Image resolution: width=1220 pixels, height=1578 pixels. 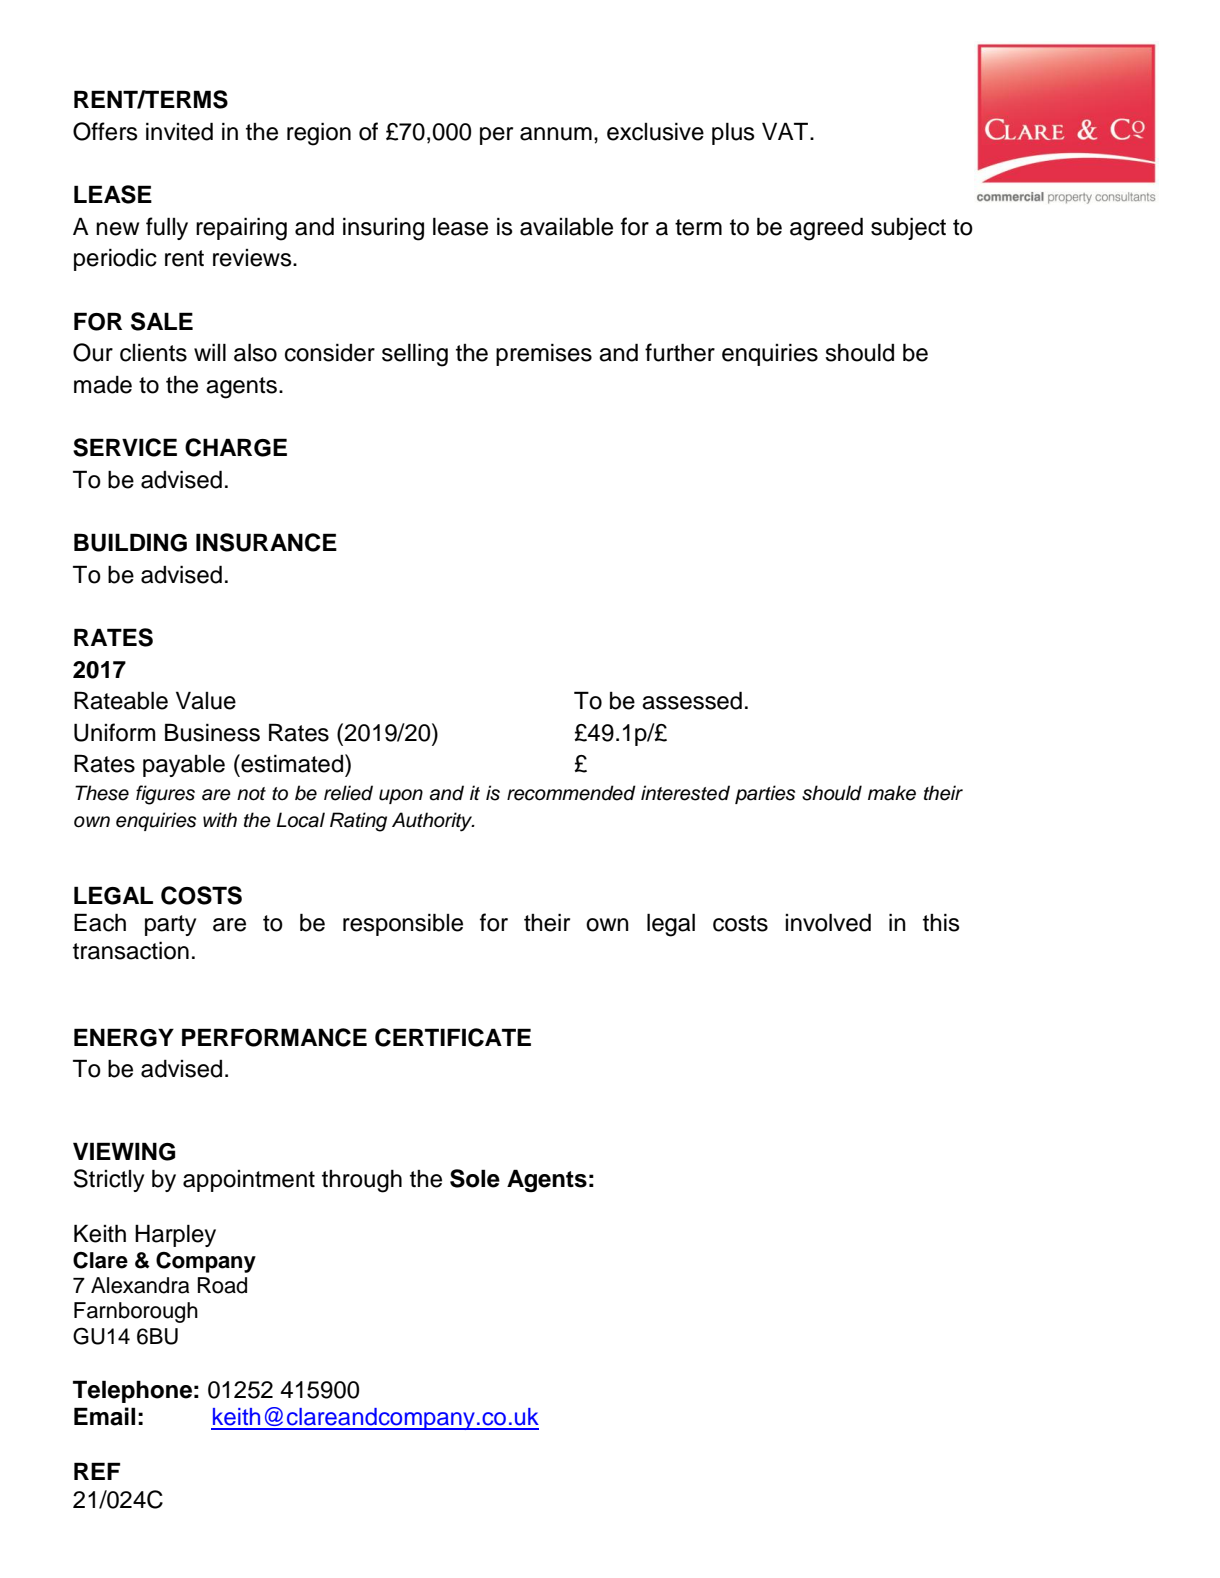 I want to click on figures, so click(x=165, y=795).
